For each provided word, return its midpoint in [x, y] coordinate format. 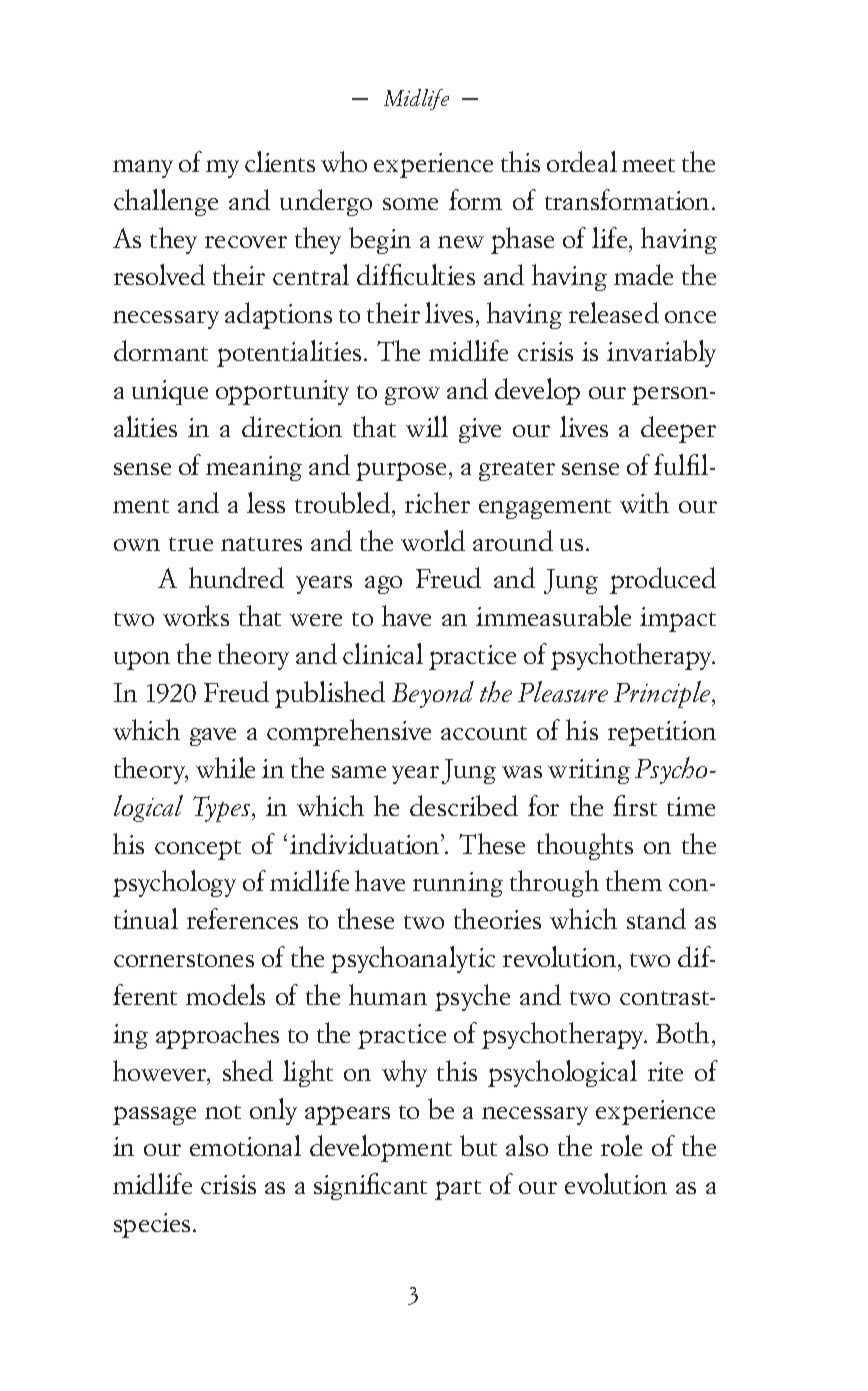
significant [370, 1186]
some [410, 204]
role [621, 1145]
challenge [166, 202]
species [152, 1225]
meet [648, 165]
